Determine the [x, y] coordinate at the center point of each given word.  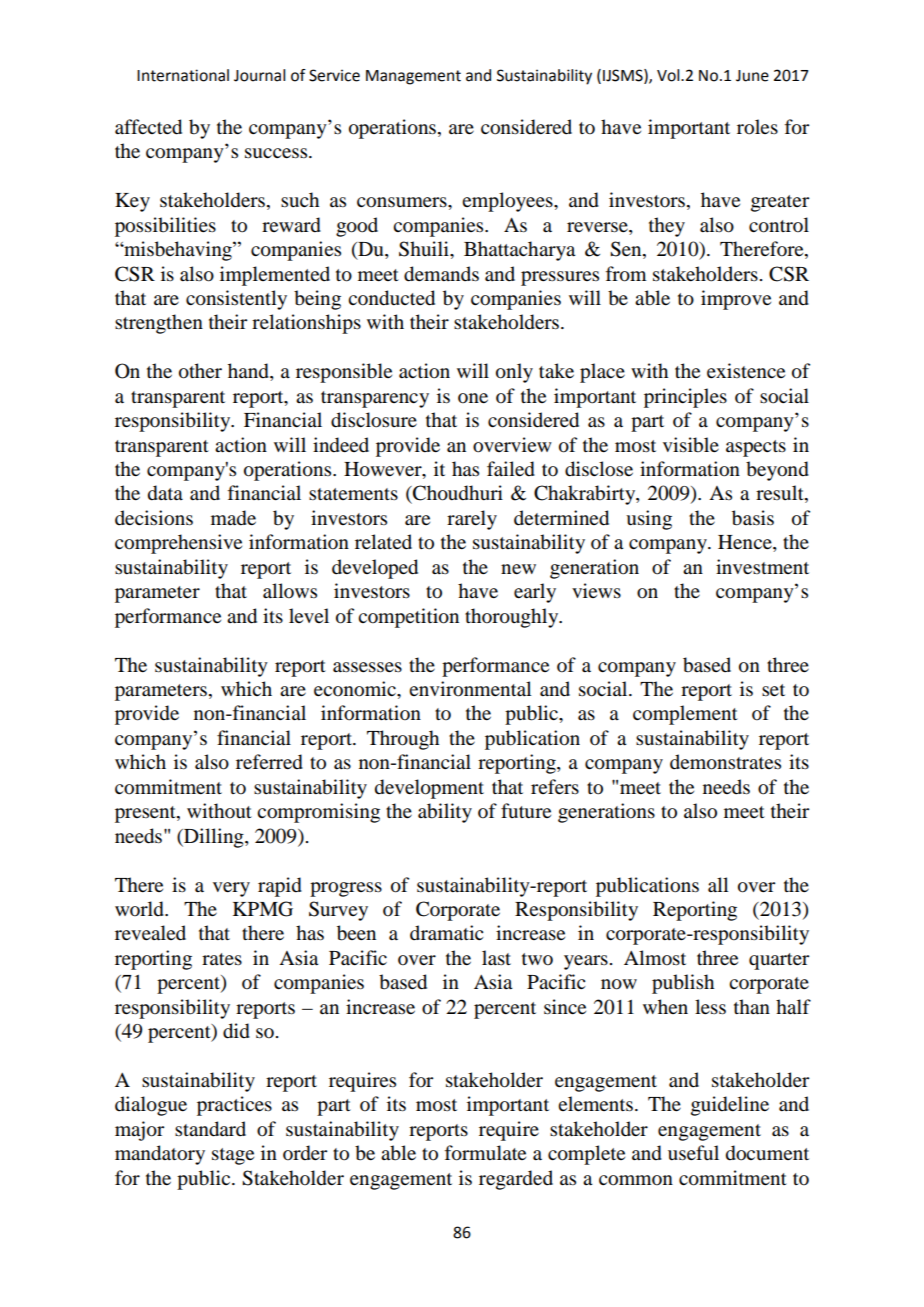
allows [290, 591]
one [473, 398]
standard [210, 1129]
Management [413, 77]
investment [762, 566]
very [231, 889]
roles [757, 127]
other [200, 371]
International [183, 75]
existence [746, 370]
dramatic [446, 932]
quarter [779, 961]
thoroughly [513, 618]
